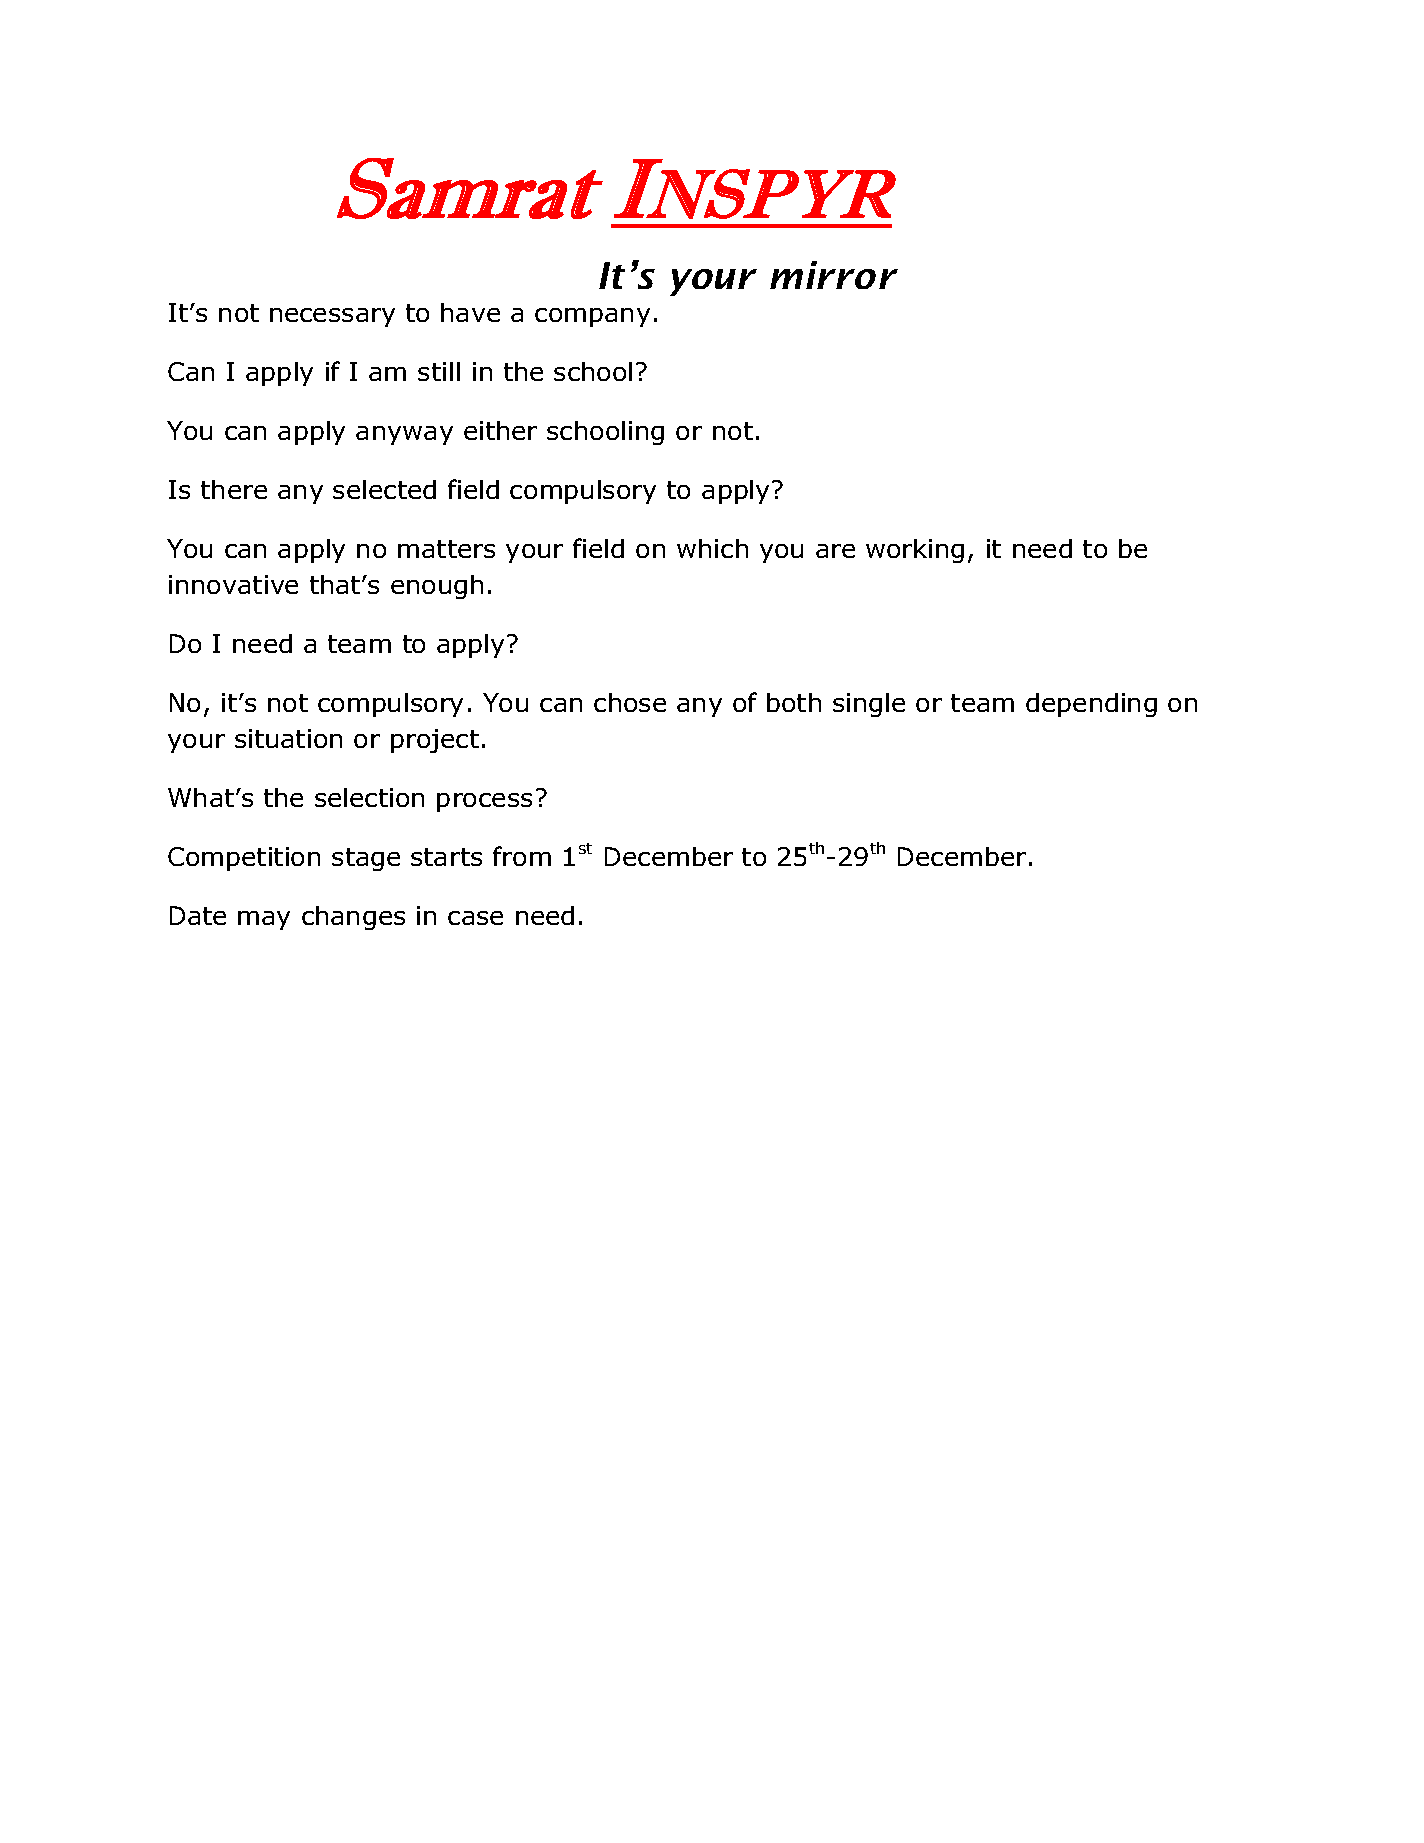 The width and height of the page is (1424, 1843). What do you see at coordinates (470, 312) in the page?
I see `have` at bounding box center [470, 312].
